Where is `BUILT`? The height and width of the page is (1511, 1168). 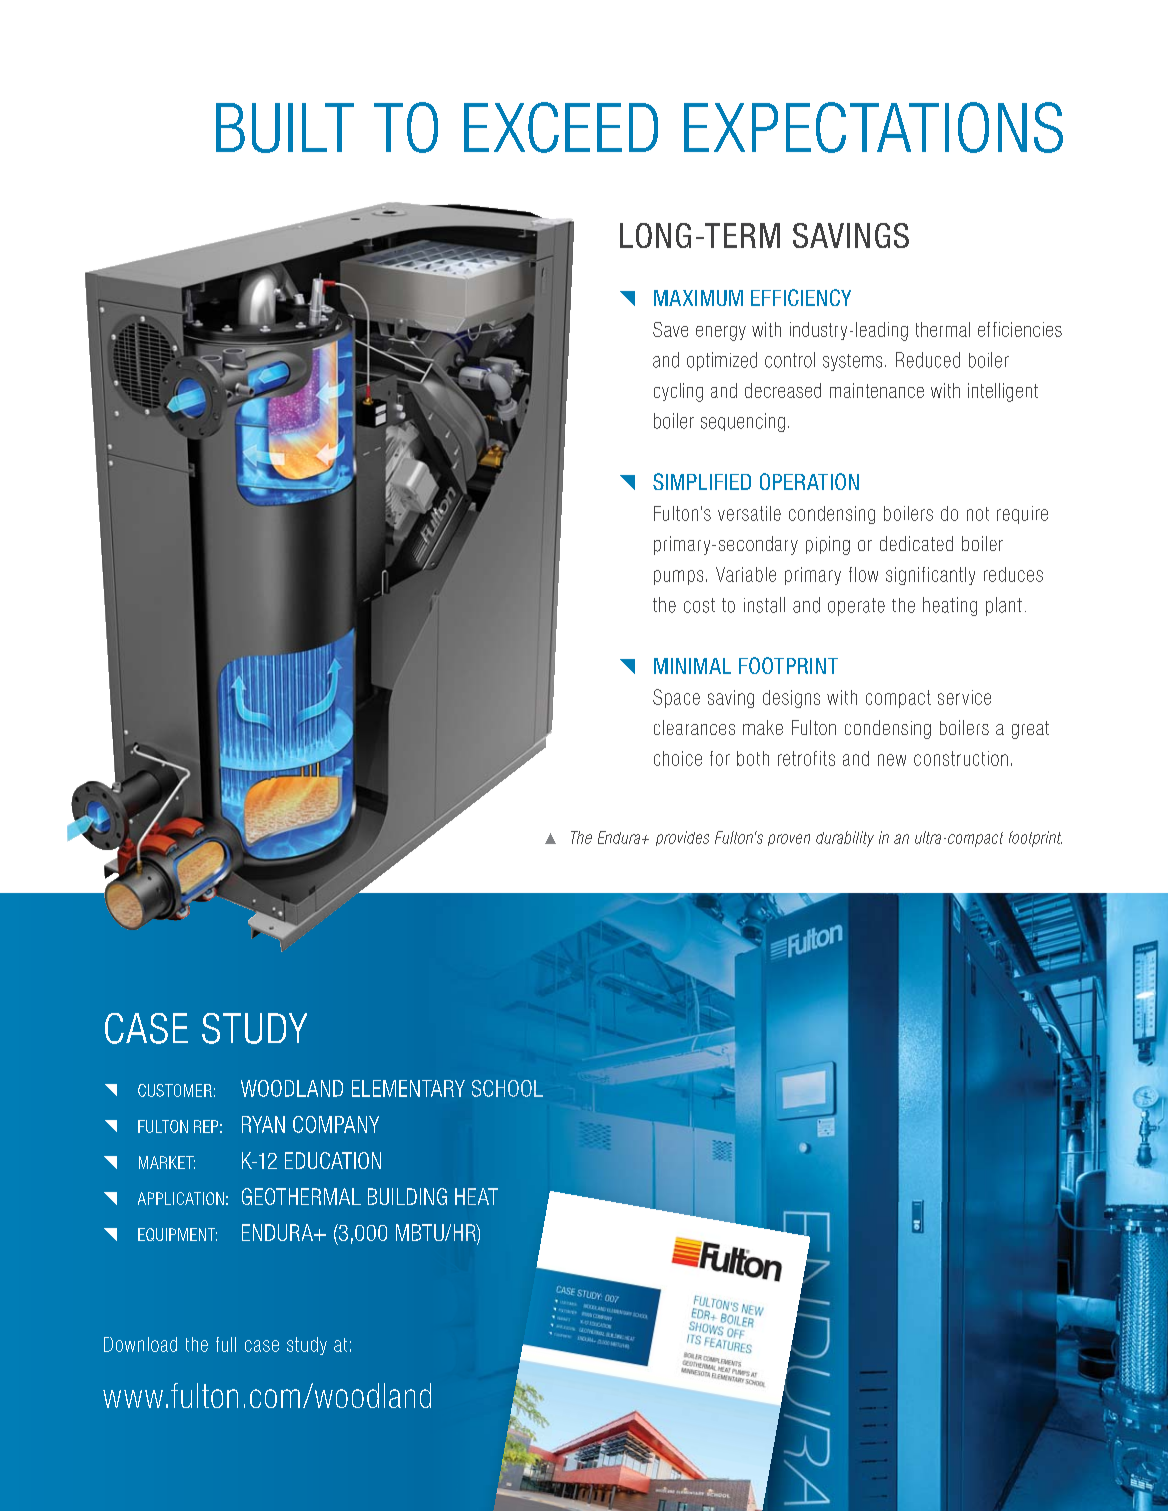
BUILT is located at coordinates (285, 128).
